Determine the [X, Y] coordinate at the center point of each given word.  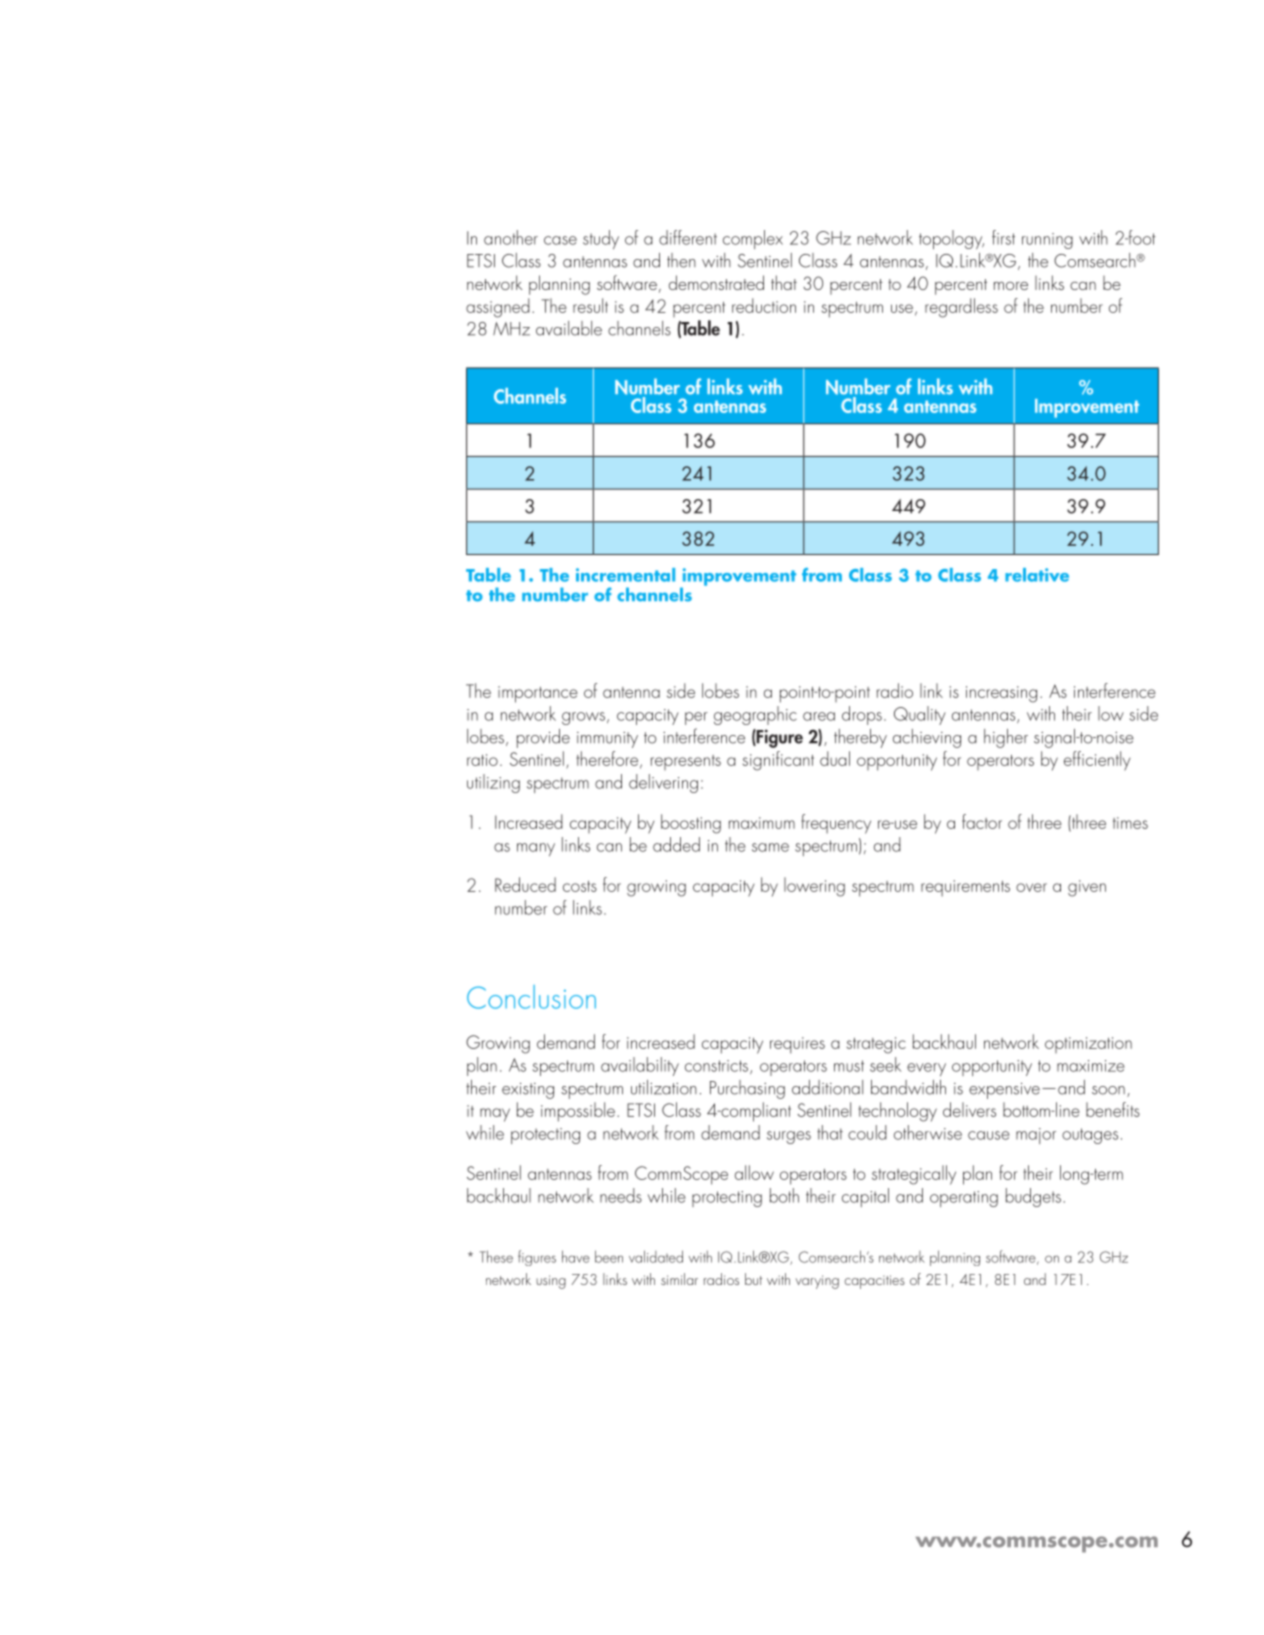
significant [778, 761]
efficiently [1097, 761]
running [1047, 241]
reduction [764, 305]
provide [543, 738]
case [560, 240]
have [576, 1256]
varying [817, 1282]
